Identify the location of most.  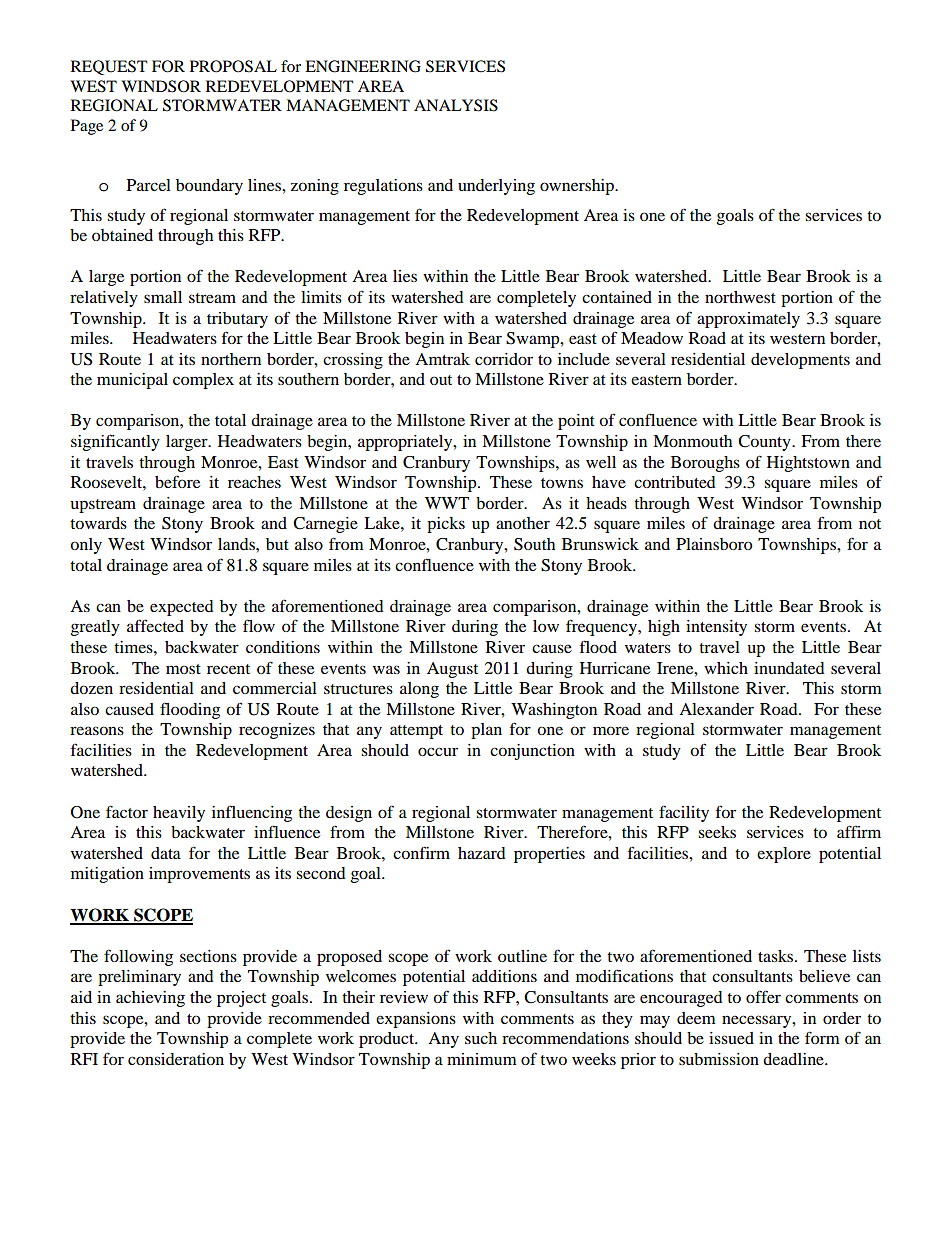
(183, 669).
